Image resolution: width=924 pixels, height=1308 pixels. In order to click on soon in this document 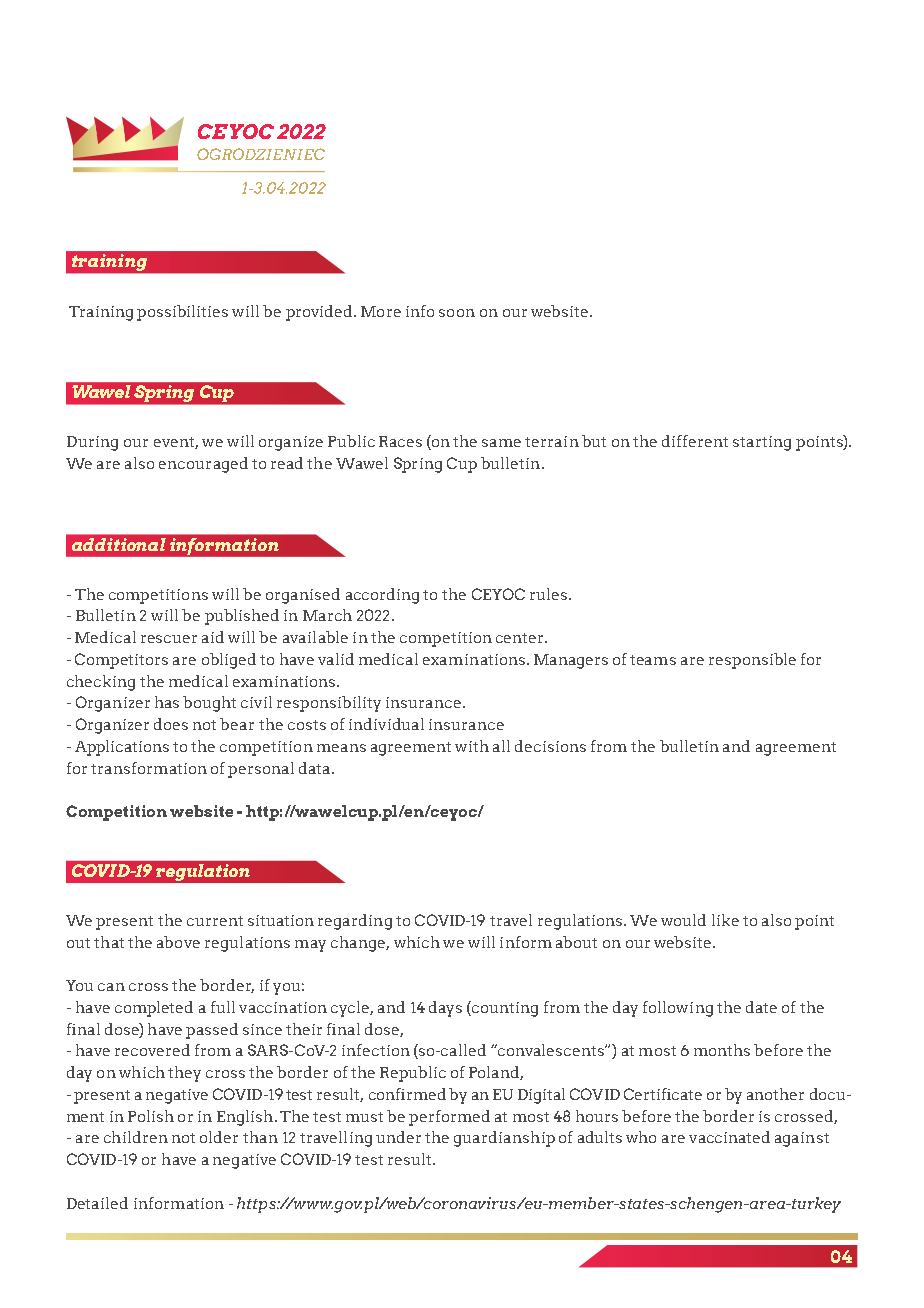, I will do `click(457, 313)`.
